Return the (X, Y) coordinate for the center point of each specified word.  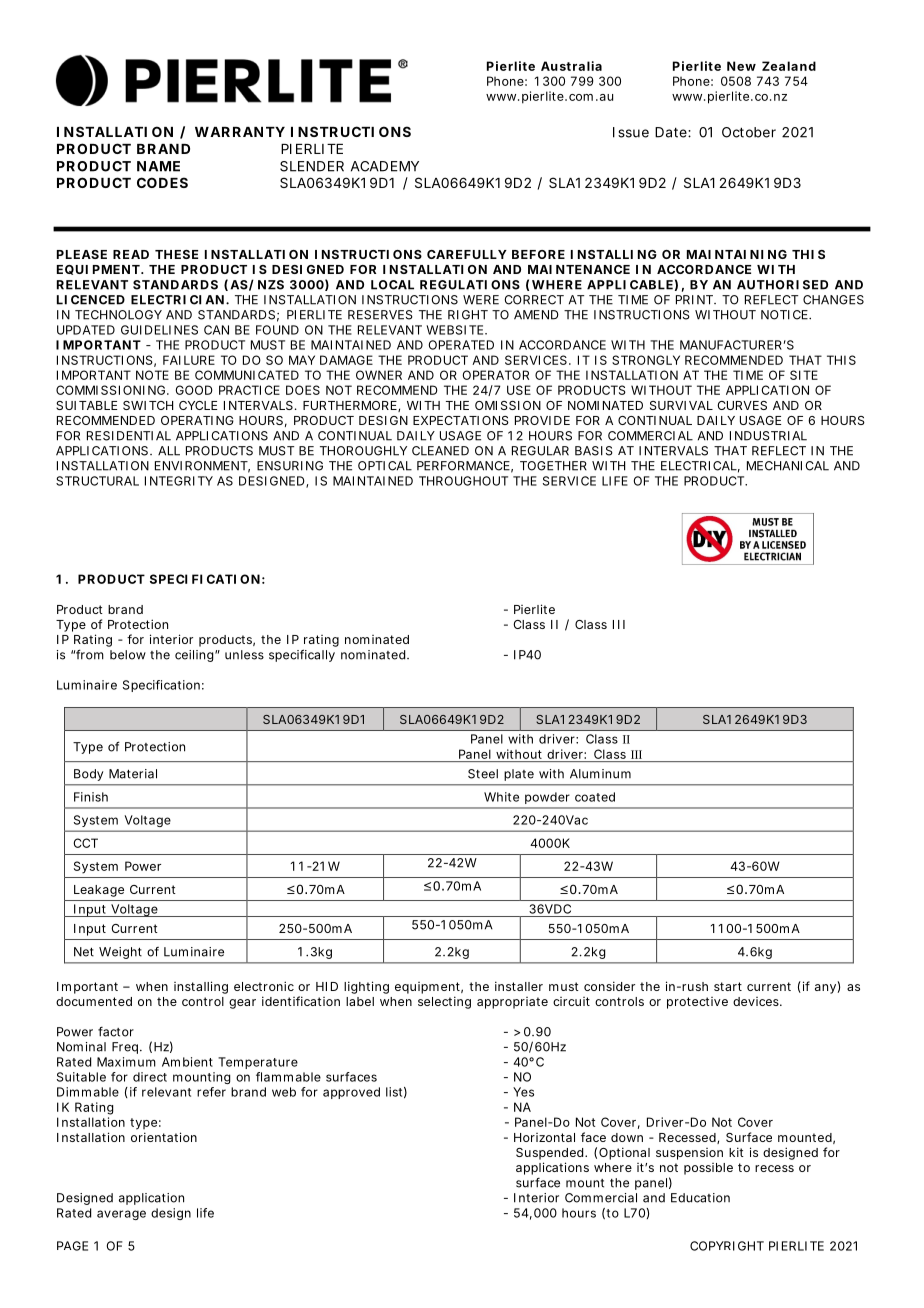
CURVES (742, 405)
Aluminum (600, 774)
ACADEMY (385, 166)
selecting (444, 1002)
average (121, 1215)
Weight (120, 953)
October (749, 132)
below (128, 655)
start (728, 986)
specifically (302, 655)
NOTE (152, 375)
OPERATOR (495, 375)
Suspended (549, 1154)
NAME (158, 166)
